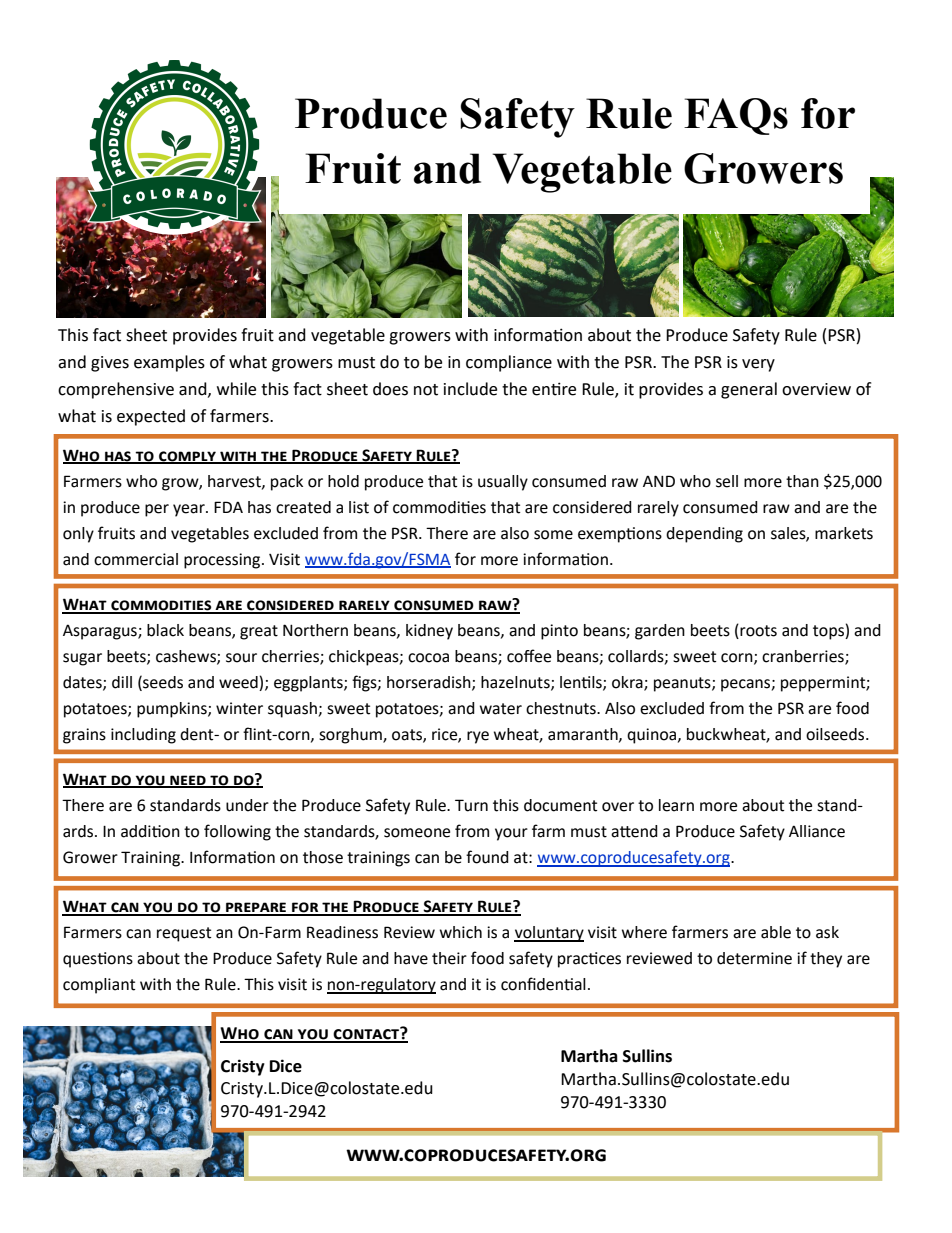  Describe the element at coordinates (122, 682) in the image. I see `dill` at that location.
